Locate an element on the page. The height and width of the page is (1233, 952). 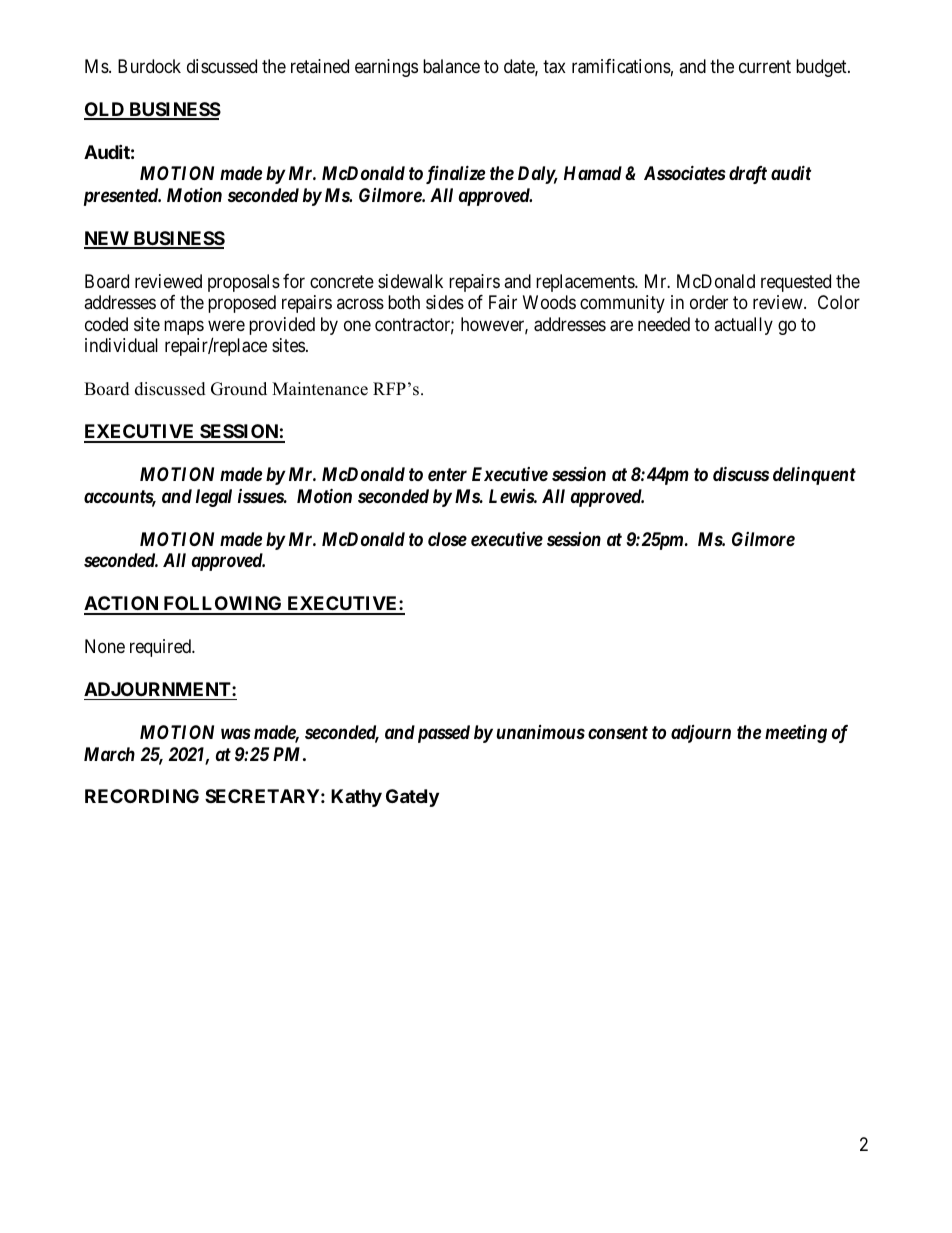
Burdock is located at coordinates (149, 66).
